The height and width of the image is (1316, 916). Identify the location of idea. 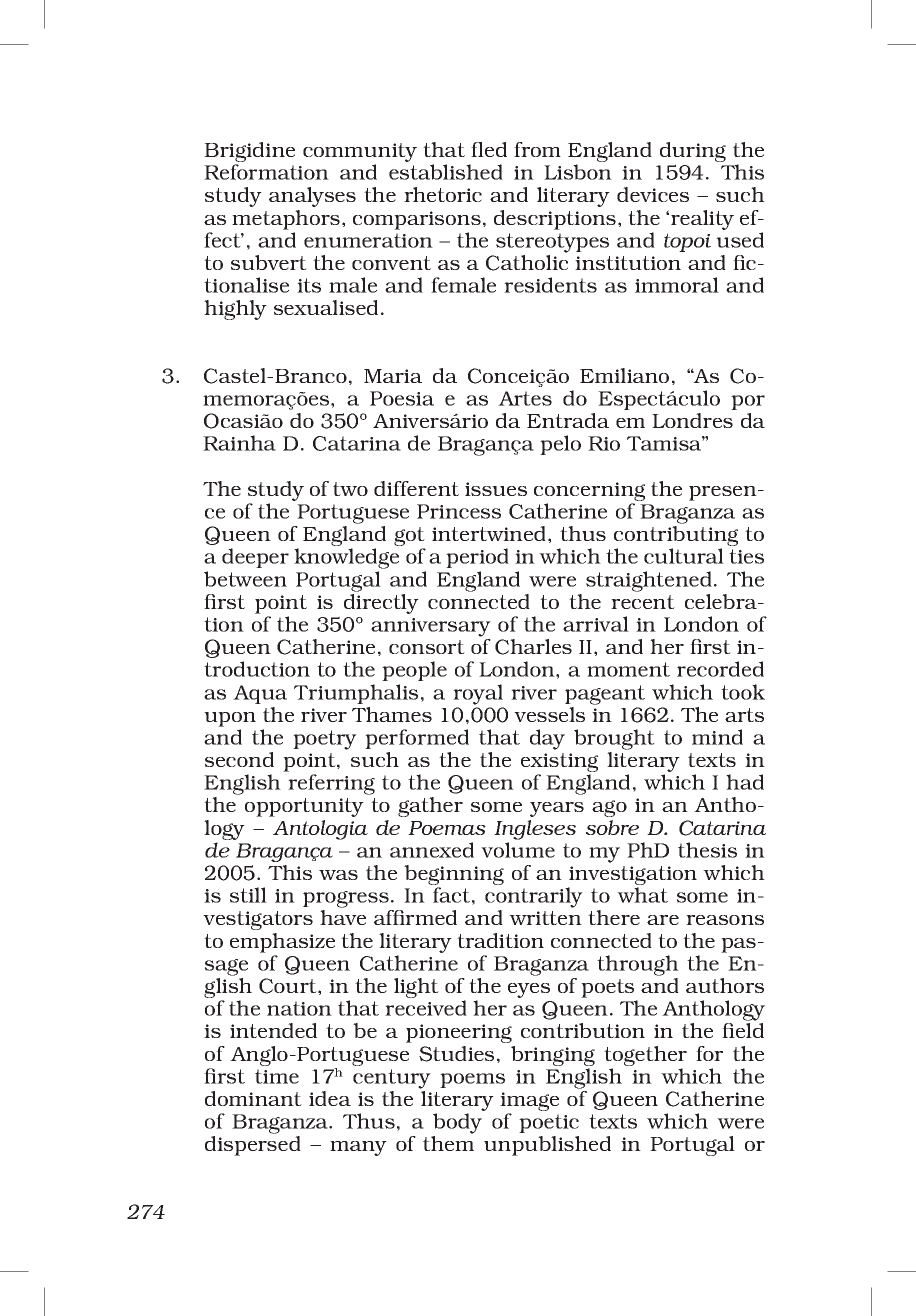
(330, 1098).
